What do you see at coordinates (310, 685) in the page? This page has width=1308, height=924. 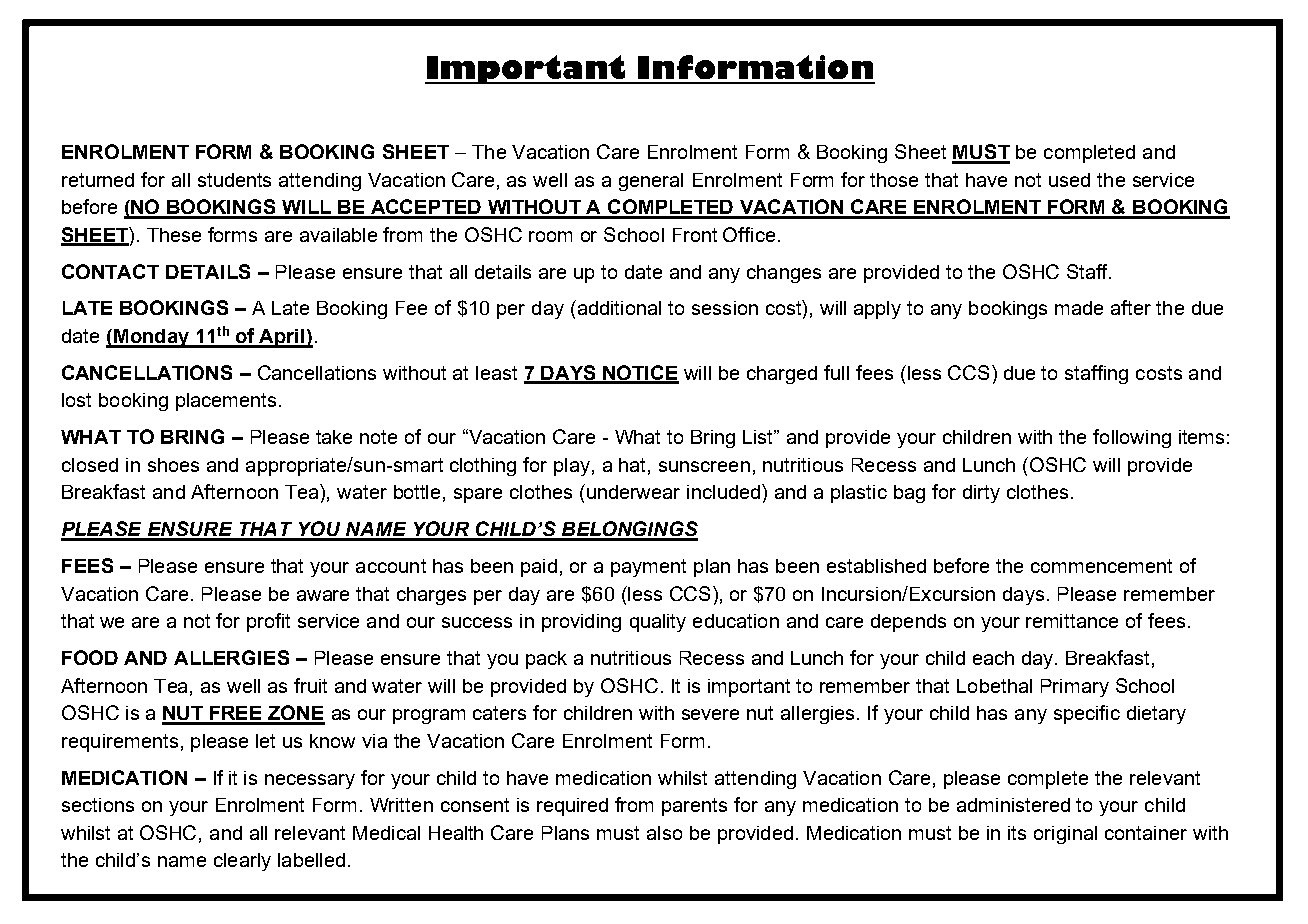 I see `fruit` at bounding box center [310, 685].
